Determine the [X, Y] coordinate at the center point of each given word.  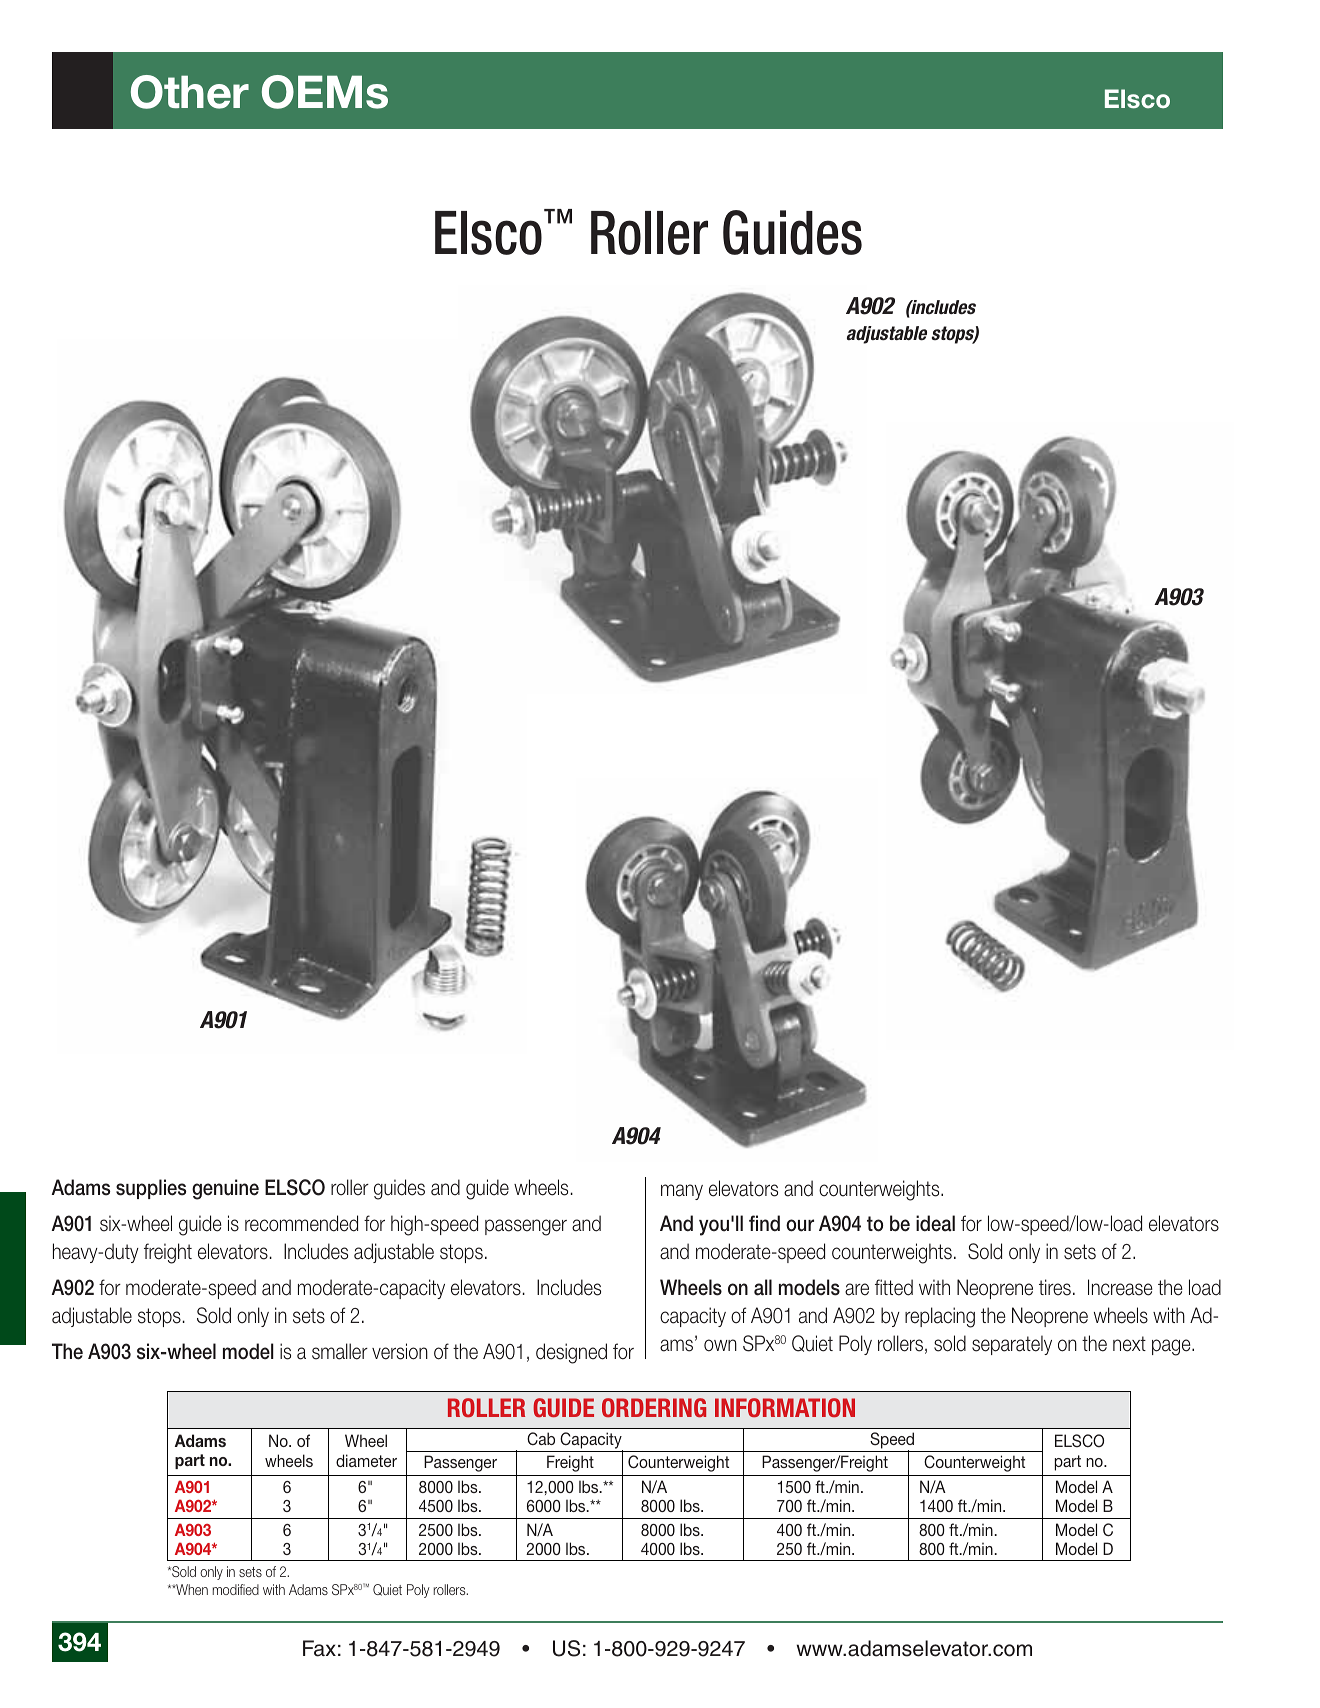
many [682, 1192]
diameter [366, 1460]
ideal [935, 1223]
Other [190, 92]
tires [1055, 1287]
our [800, 1225]
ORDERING [654, 1407]
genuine [225, 1189]
